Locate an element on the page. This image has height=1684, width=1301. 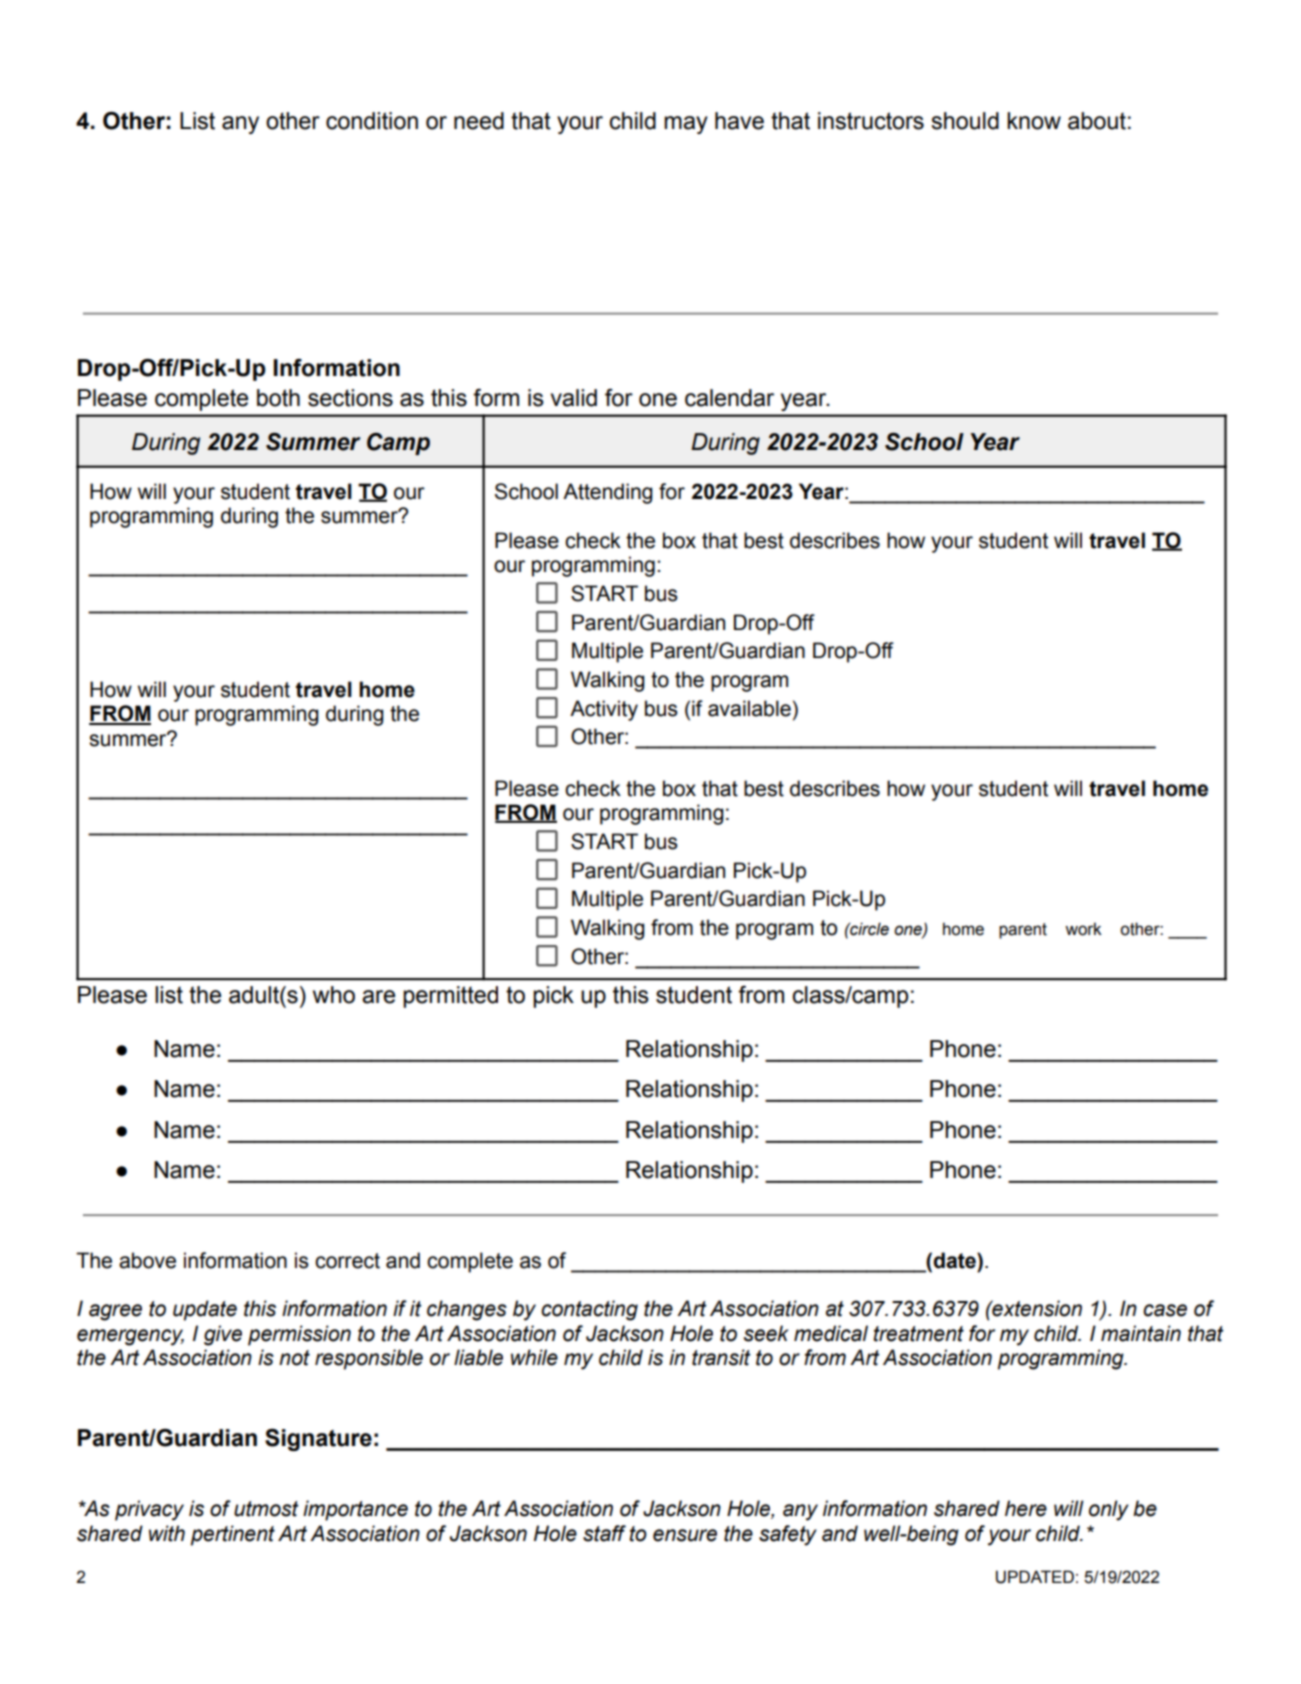
condition is located at coordinates (372, 121).
